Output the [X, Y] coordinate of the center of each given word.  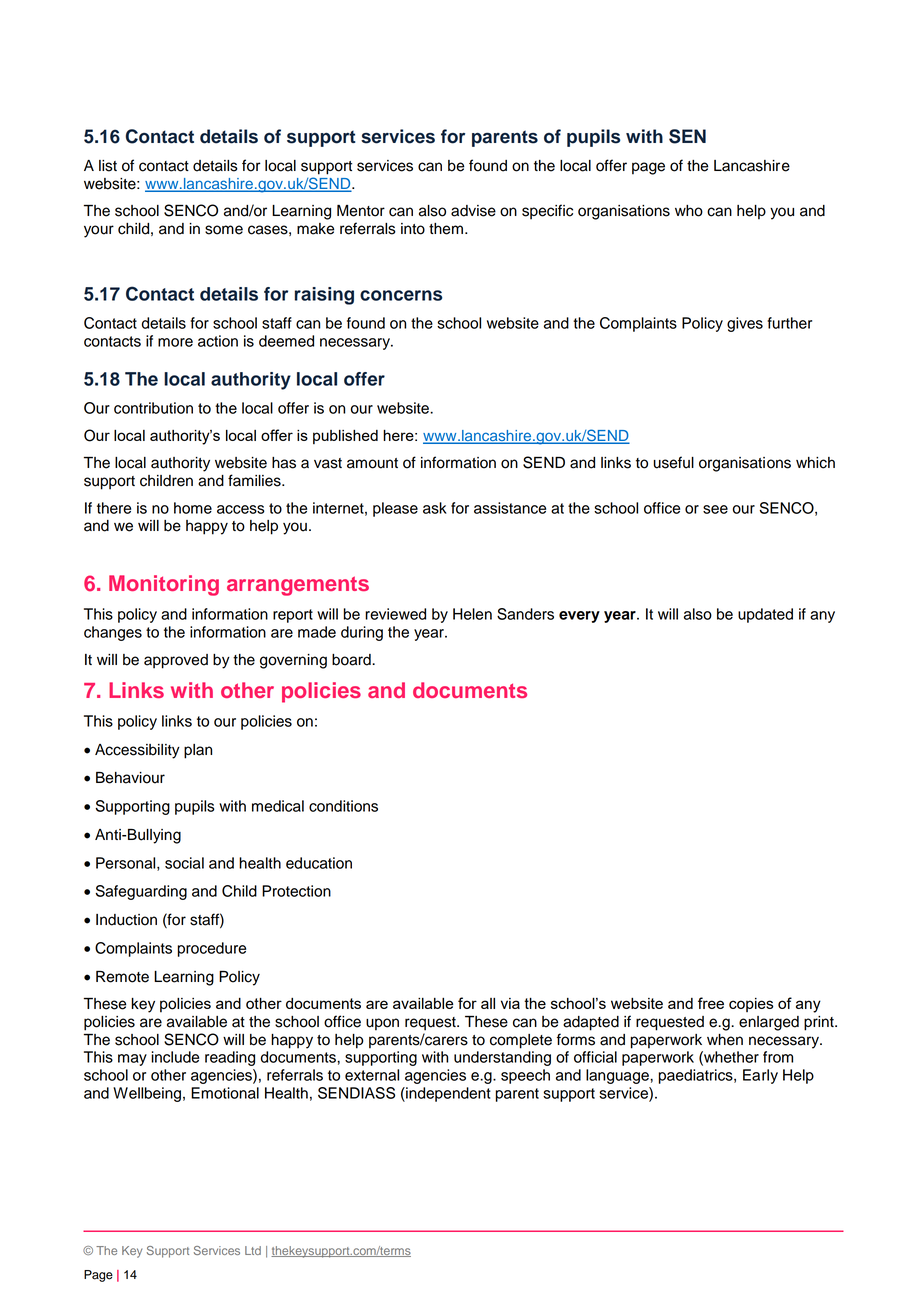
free [711, 1003]
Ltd [253, 1250]
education [319, 863]
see [715, 509]
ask [435, 508]
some [224, 230]
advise [473, 211]
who [689, 211]
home [193, 508]
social [184, 863]
